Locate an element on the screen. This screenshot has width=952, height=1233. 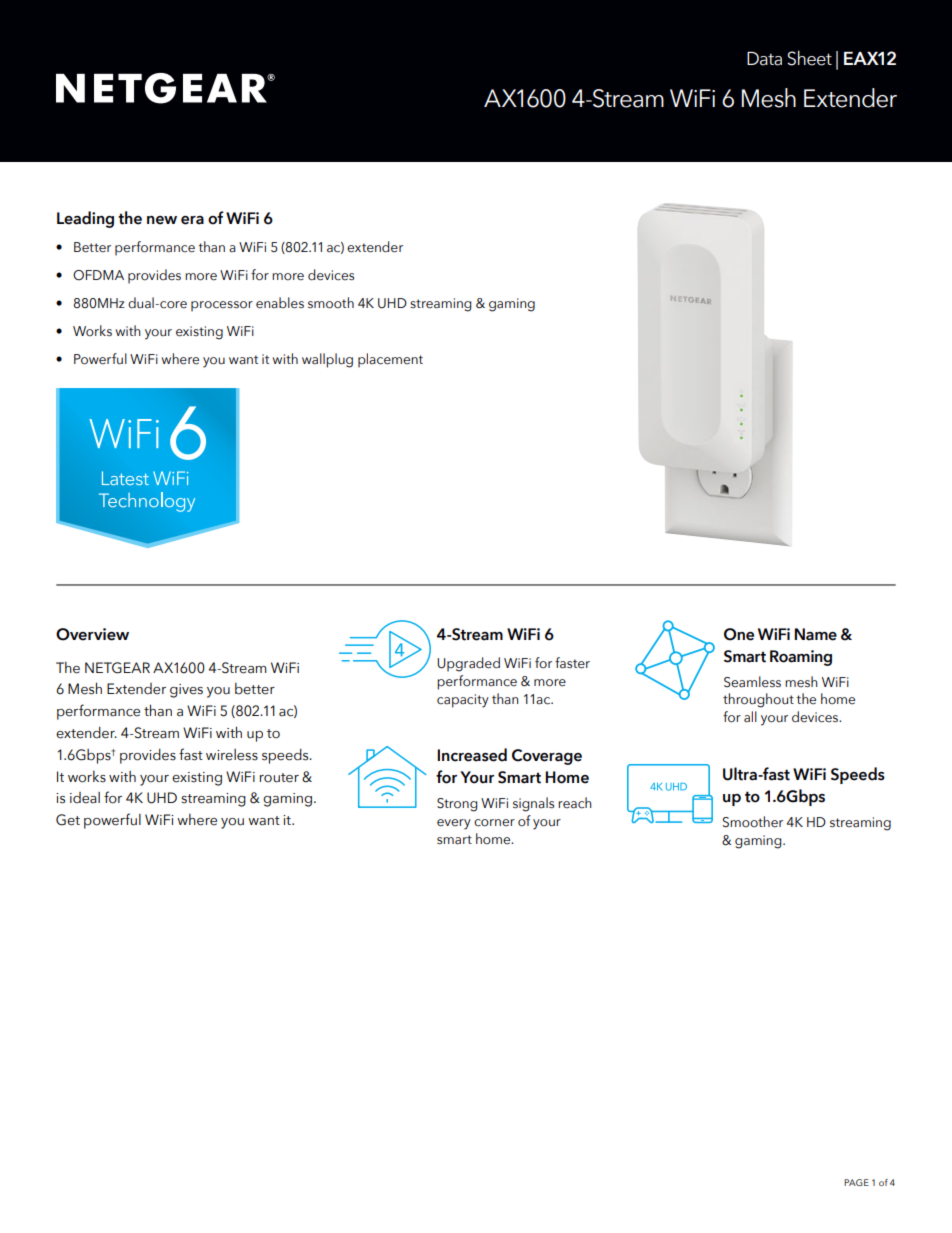
Overview is located at coordinates (92, 634).
